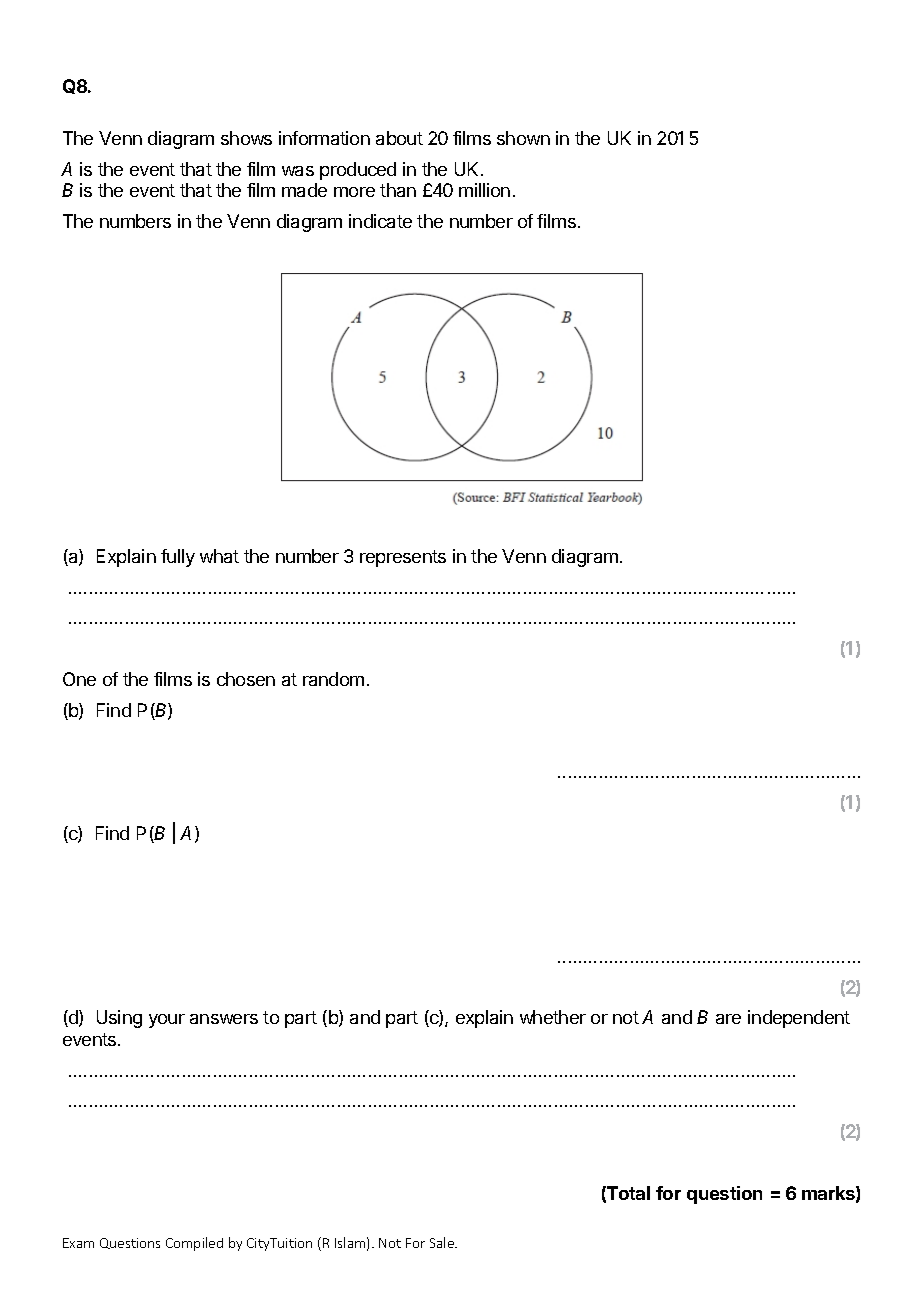 This screenshot has height=1308, width=924. Describe the element at coordinates (246, 138) in the screenshot. I see `shows` at that location.
